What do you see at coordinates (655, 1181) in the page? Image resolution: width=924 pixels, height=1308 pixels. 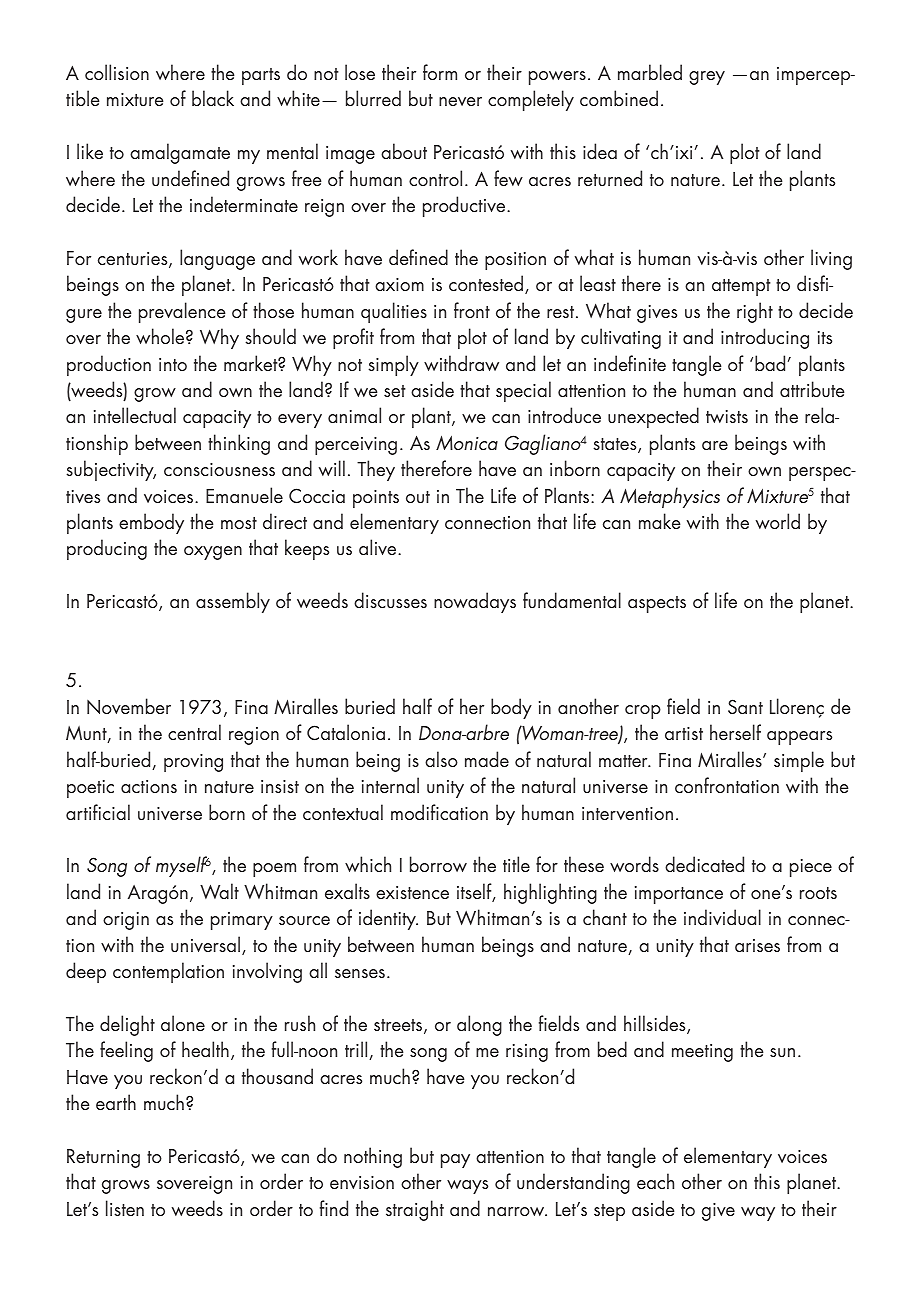 I see `each` at bounding box center [655, 1181].
